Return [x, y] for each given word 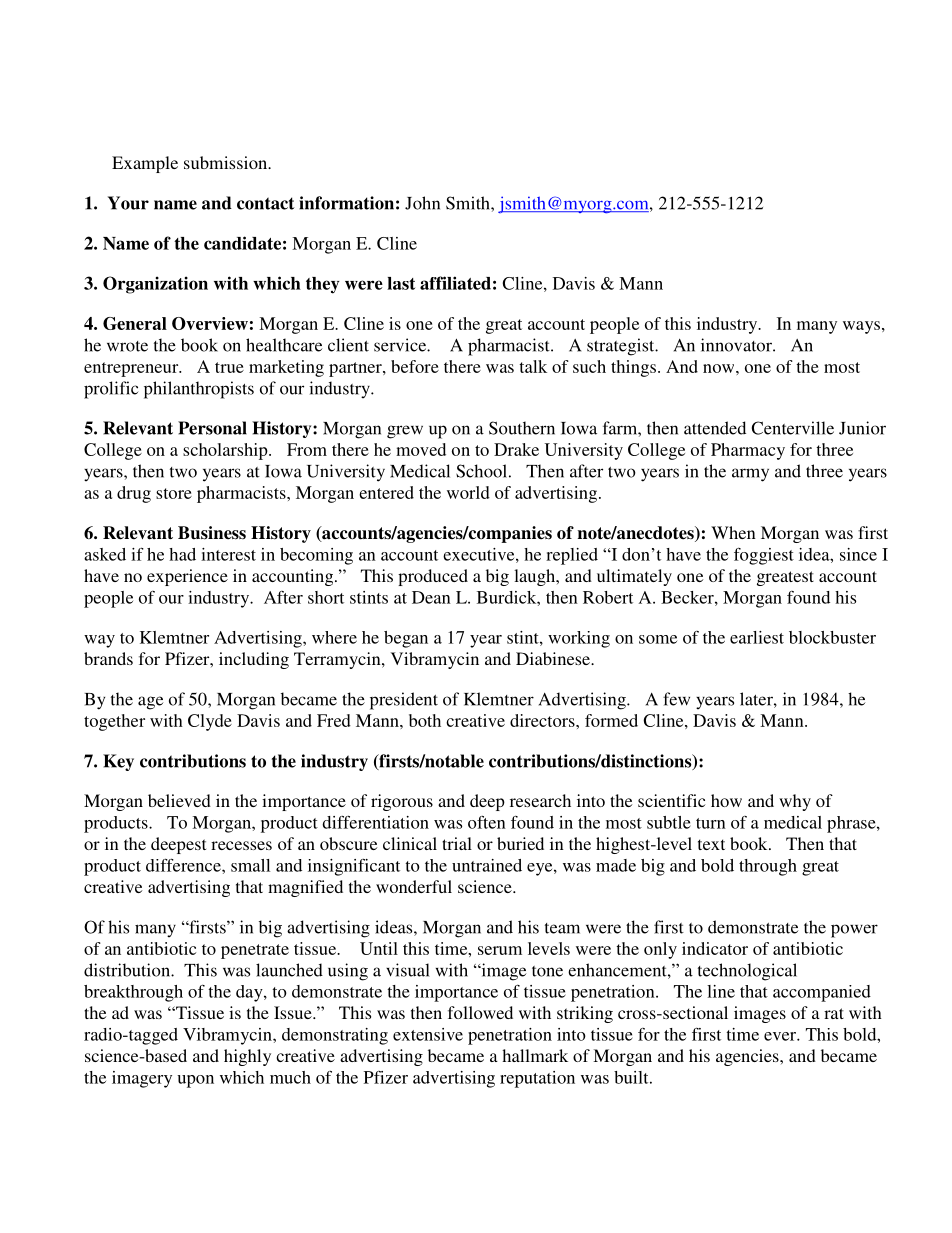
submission [226, 162]
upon [195, 1081]
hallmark [535, 1055]
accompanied [822, 993]
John [422, 203]
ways [861, 327]
